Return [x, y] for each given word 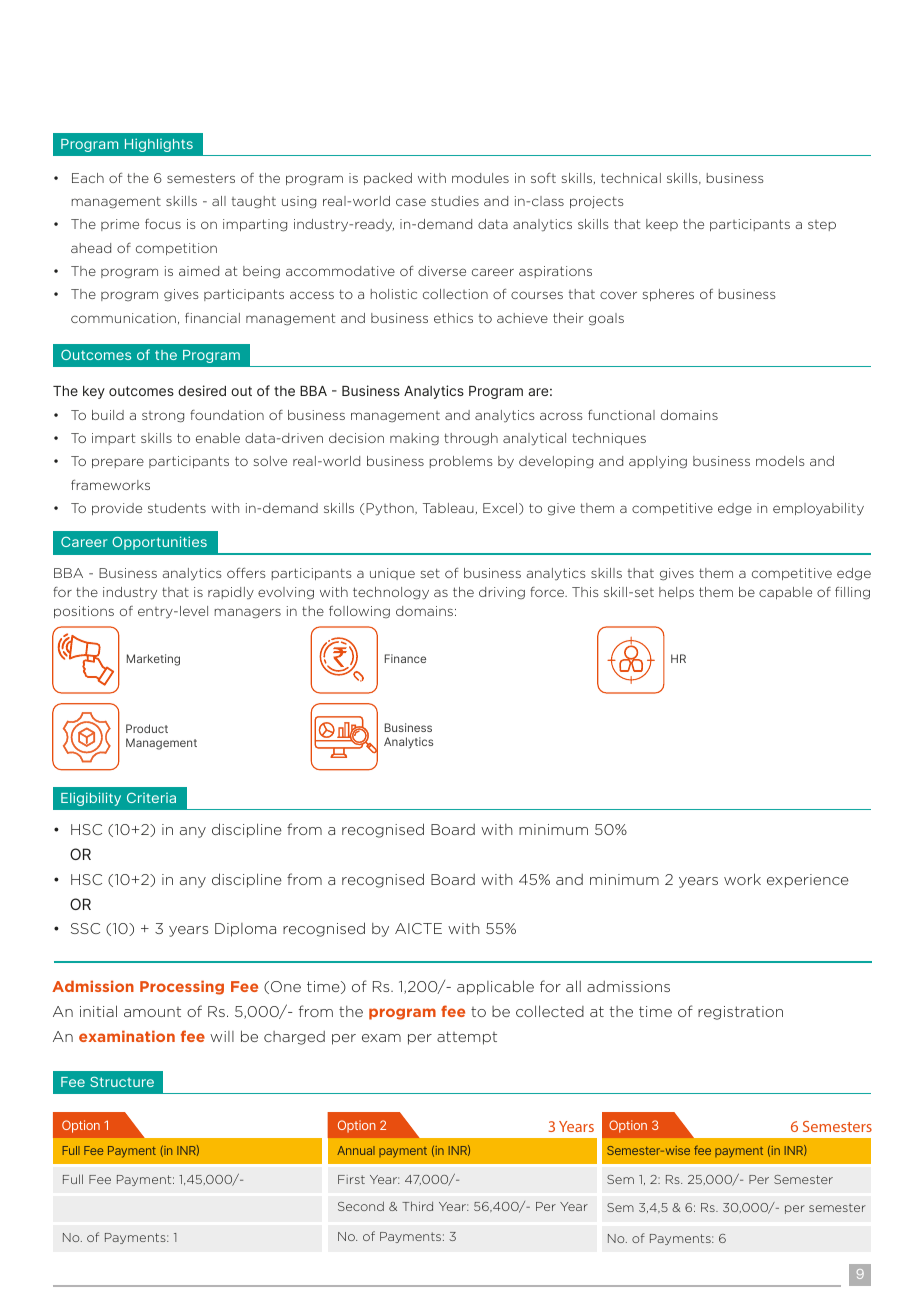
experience [808, 881]
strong [163, 417]
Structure [122, 1082]
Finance [405, 658]
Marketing [153, 660]
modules [480, 178]
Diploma [245, 930]
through [471, 439]
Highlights [159, 145]
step [822, 225]
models [780, 461]
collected [550, 1011]
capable [785, 593]
